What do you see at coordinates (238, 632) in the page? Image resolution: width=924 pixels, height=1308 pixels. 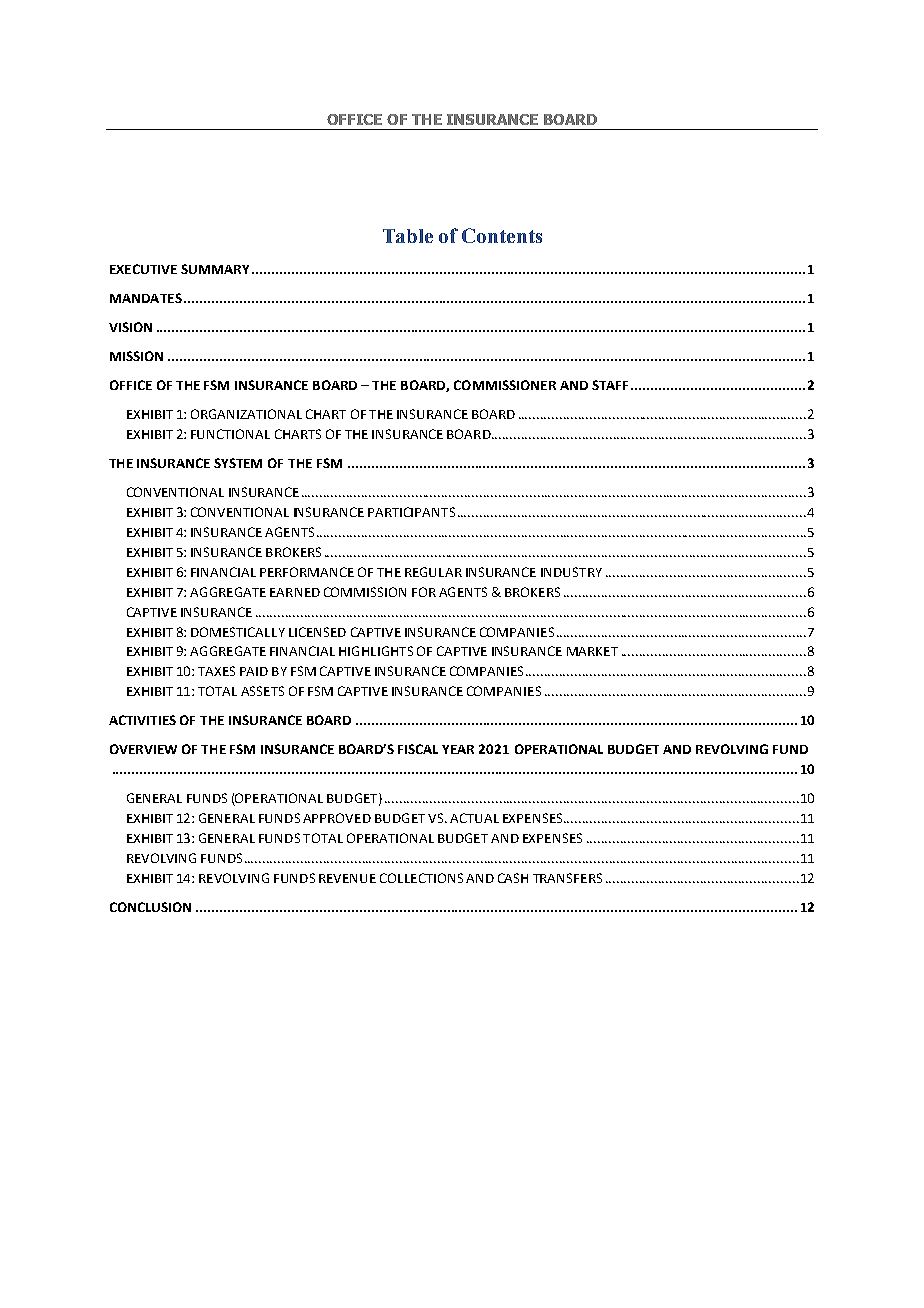 I see `DOMESTICALLY` at bounding box center [238, 632].
